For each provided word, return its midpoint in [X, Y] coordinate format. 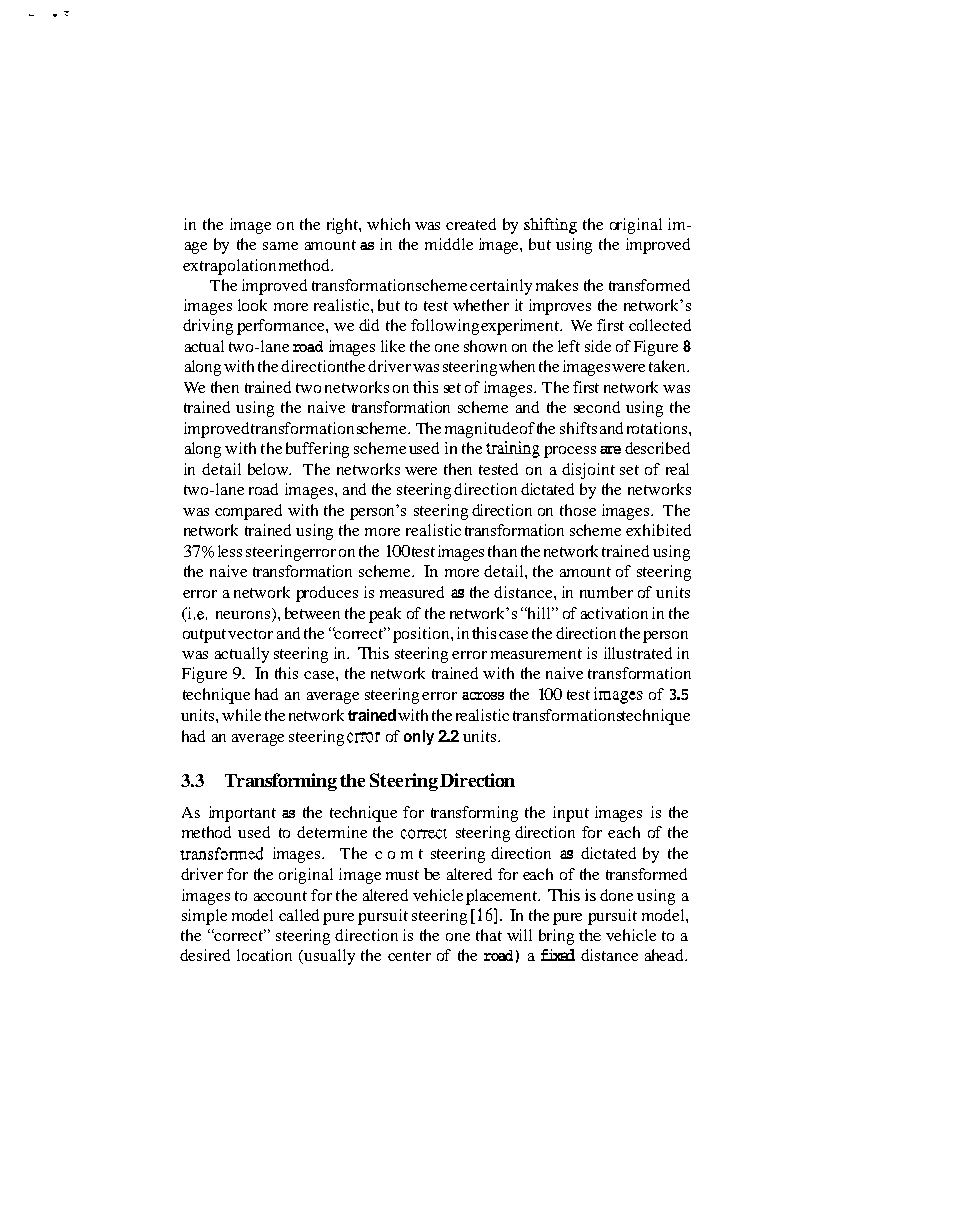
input [571, 814]
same [280, 246]
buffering [317, 450]
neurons [244, 616]
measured [412, 592]
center [409, 956]
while [241, 715]
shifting [550, 226]
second [597, 407]
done [616, 895]
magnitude [481, 430]
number [606, 592]
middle [449, 244]
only [419, 737]
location [264, 955]
